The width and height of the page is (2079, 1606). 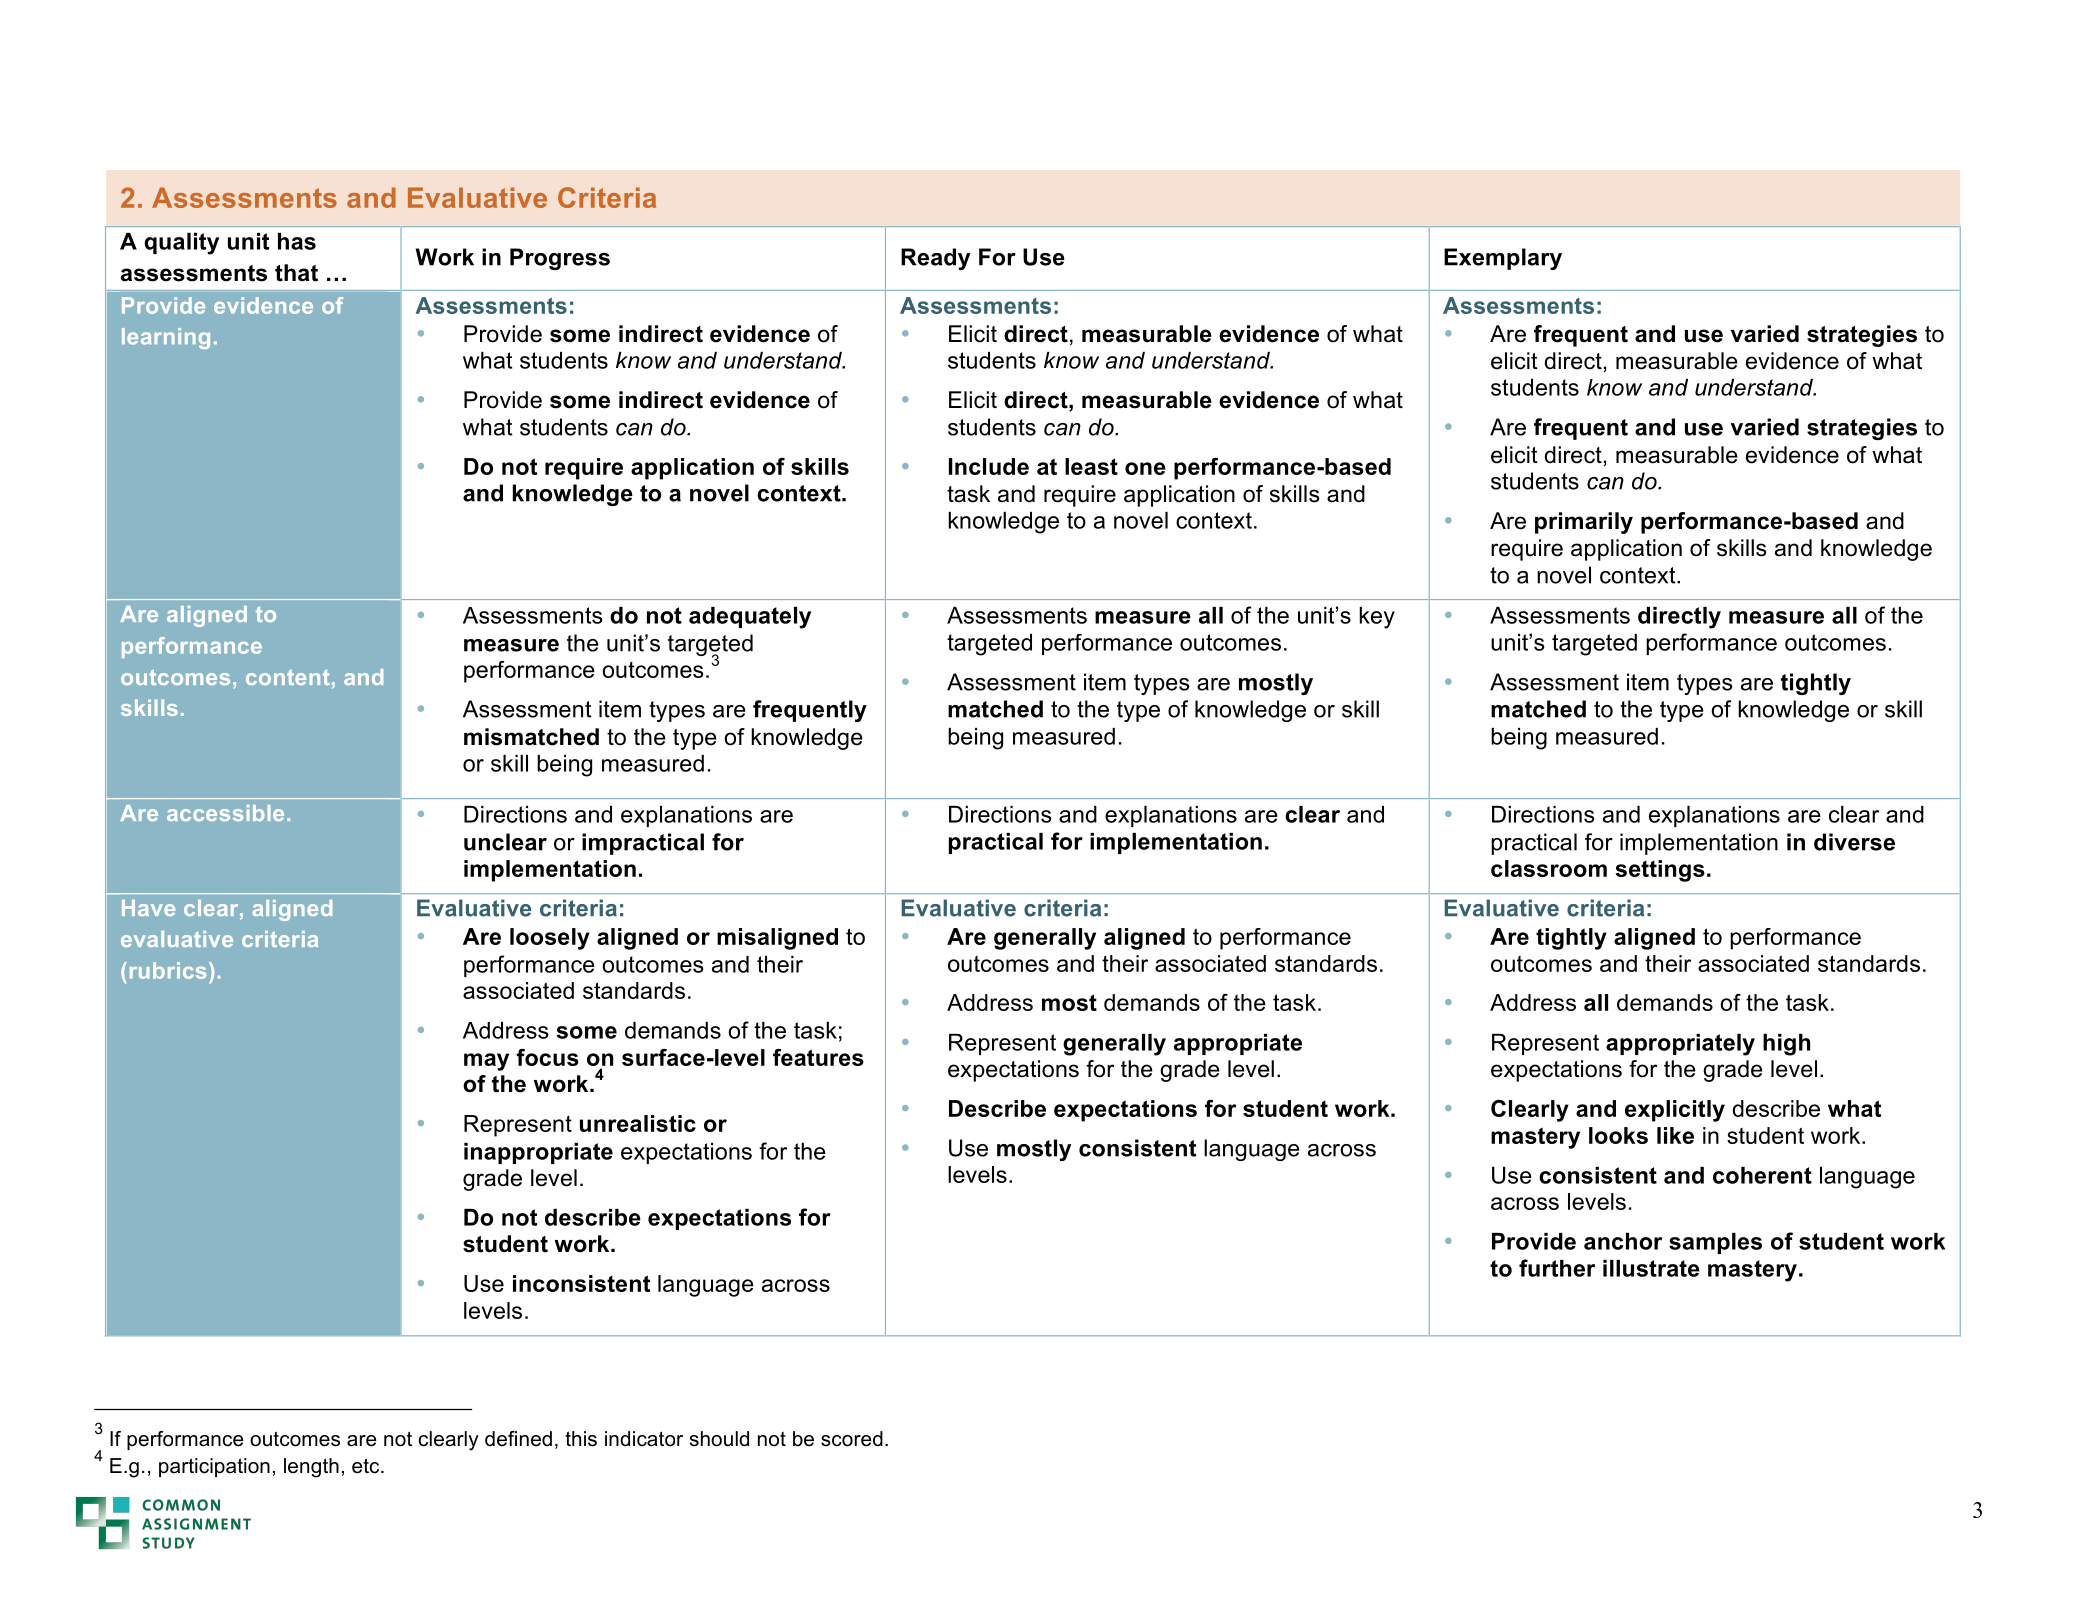 What do you see at coordinates (935, 259) in the page?
I see `Ready` at bounding box center [935, 259].
